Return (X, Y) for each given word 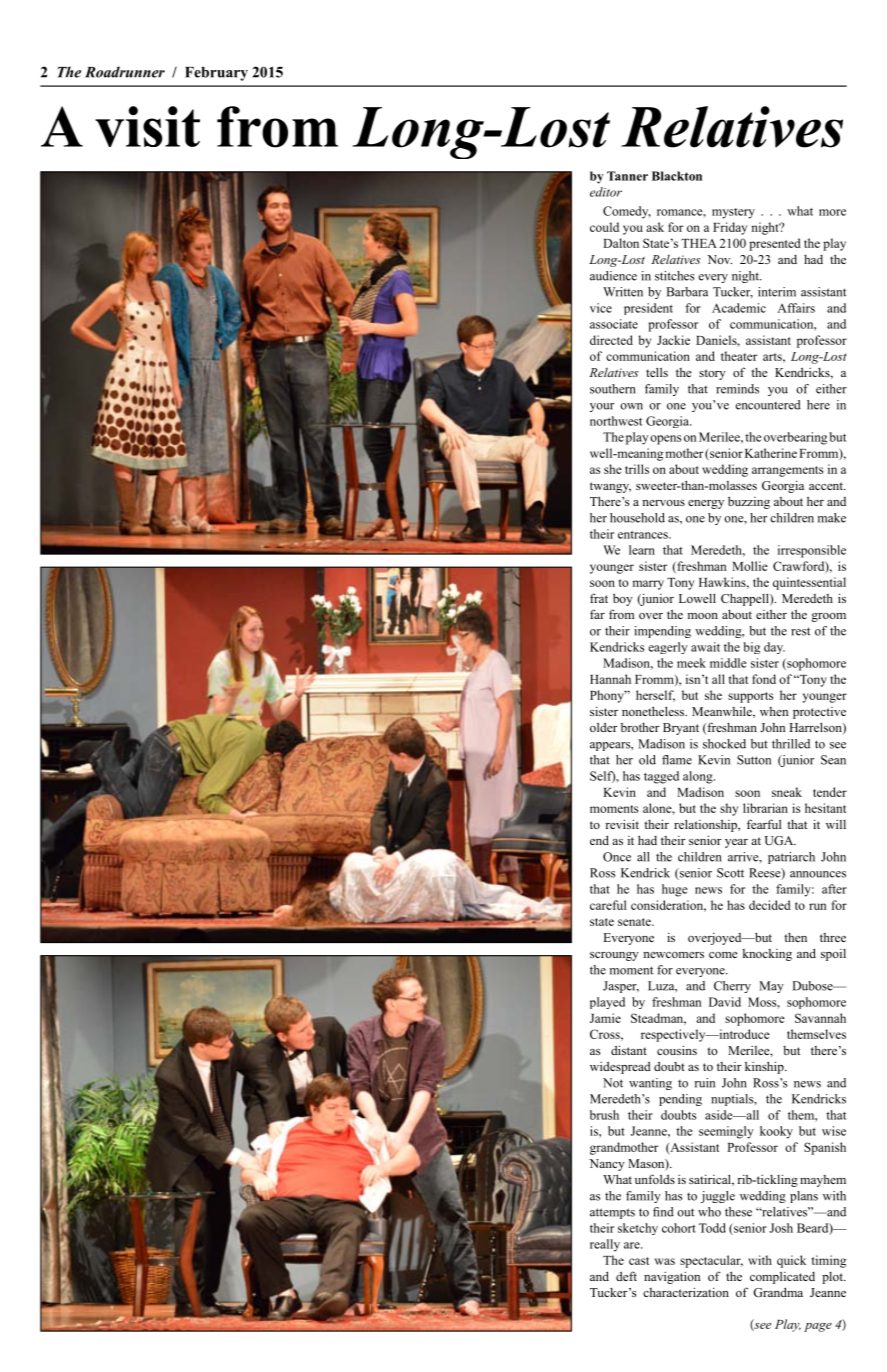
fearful (764, 824)
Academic (739, 308)
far (597, 614)
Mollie (750, 566)
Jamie (605, 1018)
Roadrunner (125, 72)
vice (601, 308)
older (604, 727)
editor (606, 192)
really (605, 1245)
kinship (765, 1067)
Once (617, 857)
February (216, 74)
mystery (733, 213)
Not (613, 1083)
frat (599, 598)
